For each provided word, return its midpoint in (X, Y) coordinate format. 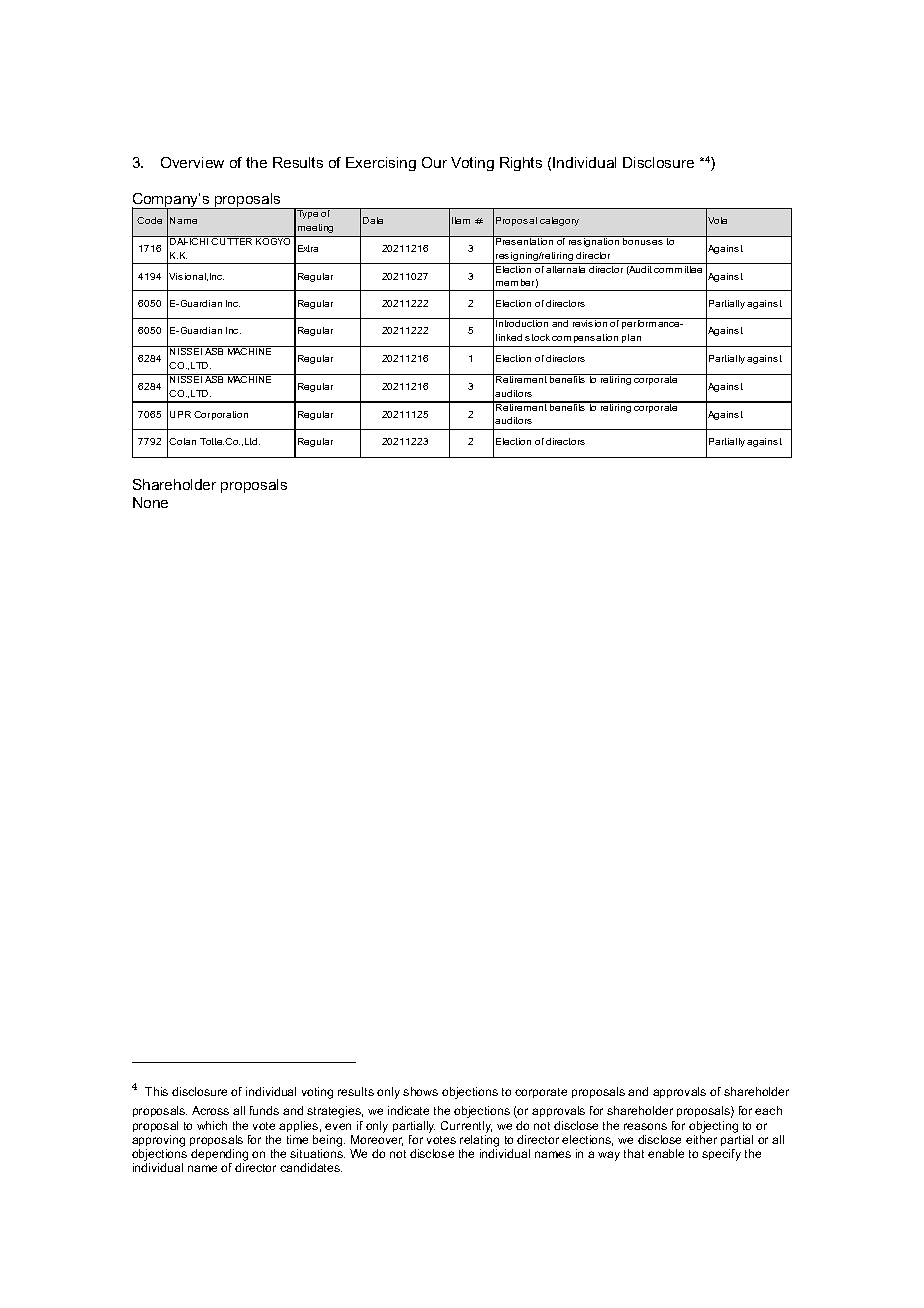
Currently (466, 1127)
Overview (192, 162)
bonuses (643, 240)
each (768, 1110)
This (156, 1091)
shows (420, 1091)
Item (461, 220)
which (212, 1125)
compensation (585, 338)
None (150, 502)
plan (631, 338)
